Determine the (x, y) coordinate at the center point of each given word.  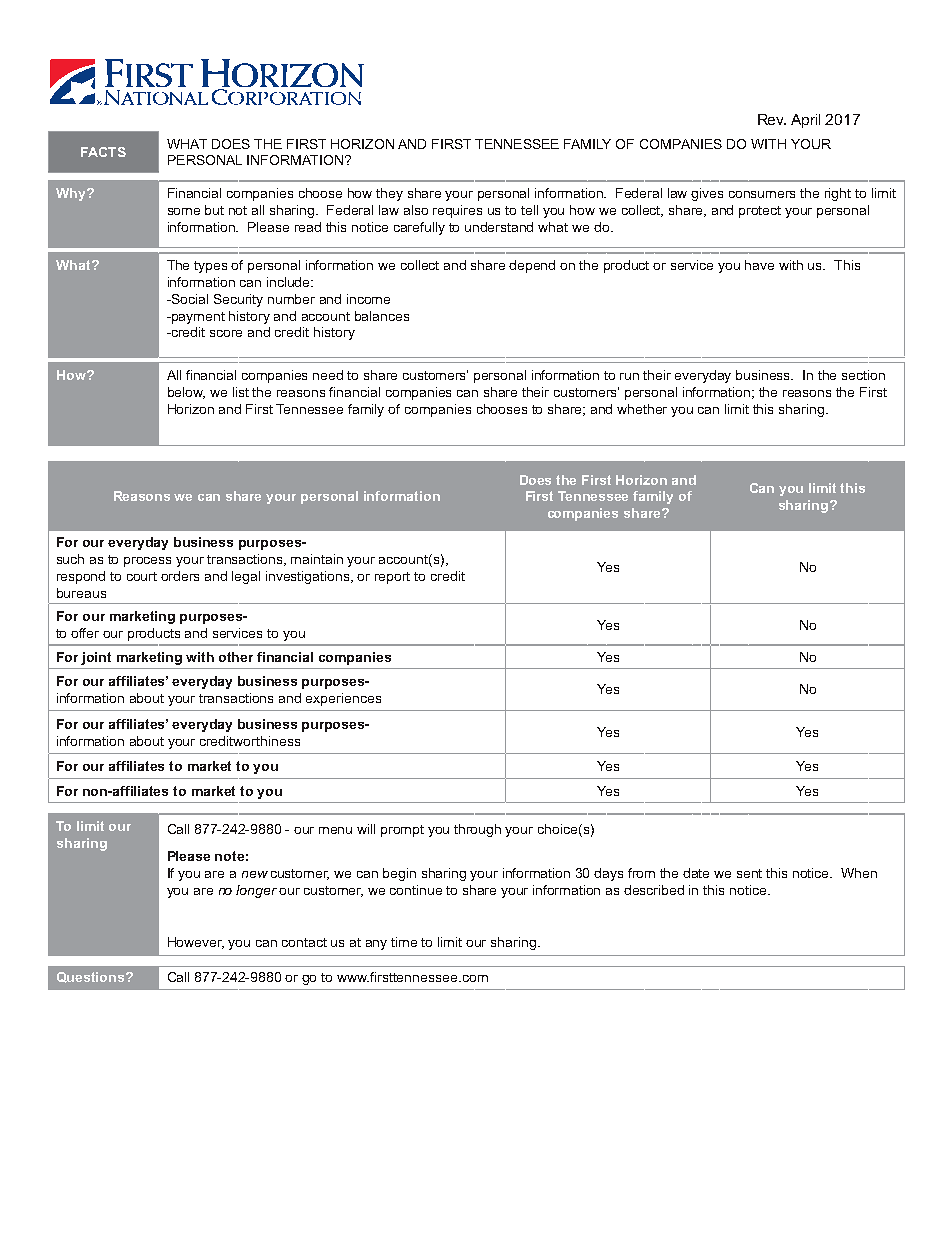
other (236, 657)
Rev (772, 119)
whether (642, 409)
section (863, 375)
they (389, 194)
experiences (343, 699)
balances (382, 316)
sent (749, 873)
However (196, 943)
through (477, 830)
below (186, 393)
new (255, 874)
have (759, 265)
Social (189, 299)
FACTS (103, 152)
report (392, 578)
